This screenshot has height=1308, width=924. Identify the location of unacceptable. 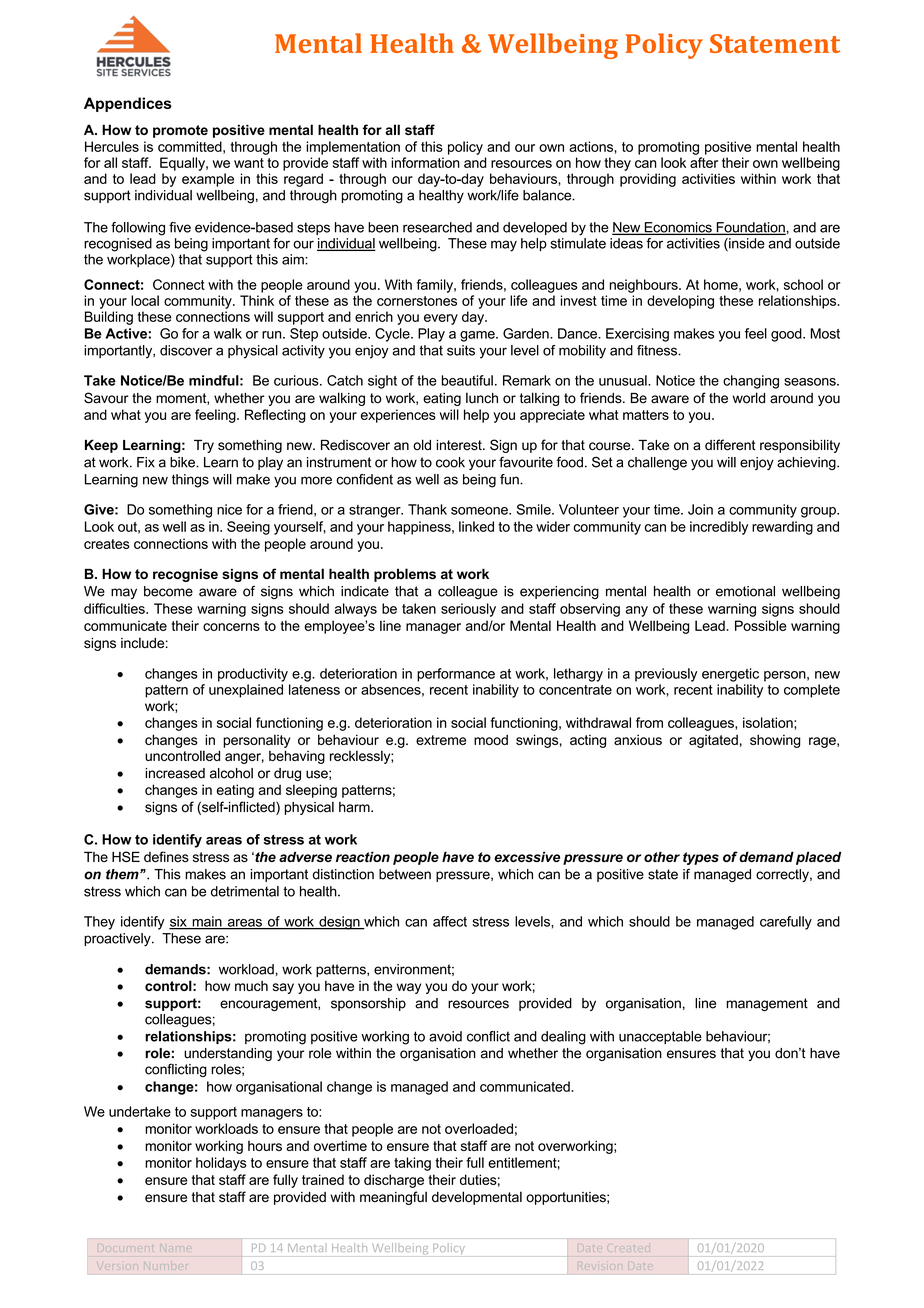
(660, 1037).
